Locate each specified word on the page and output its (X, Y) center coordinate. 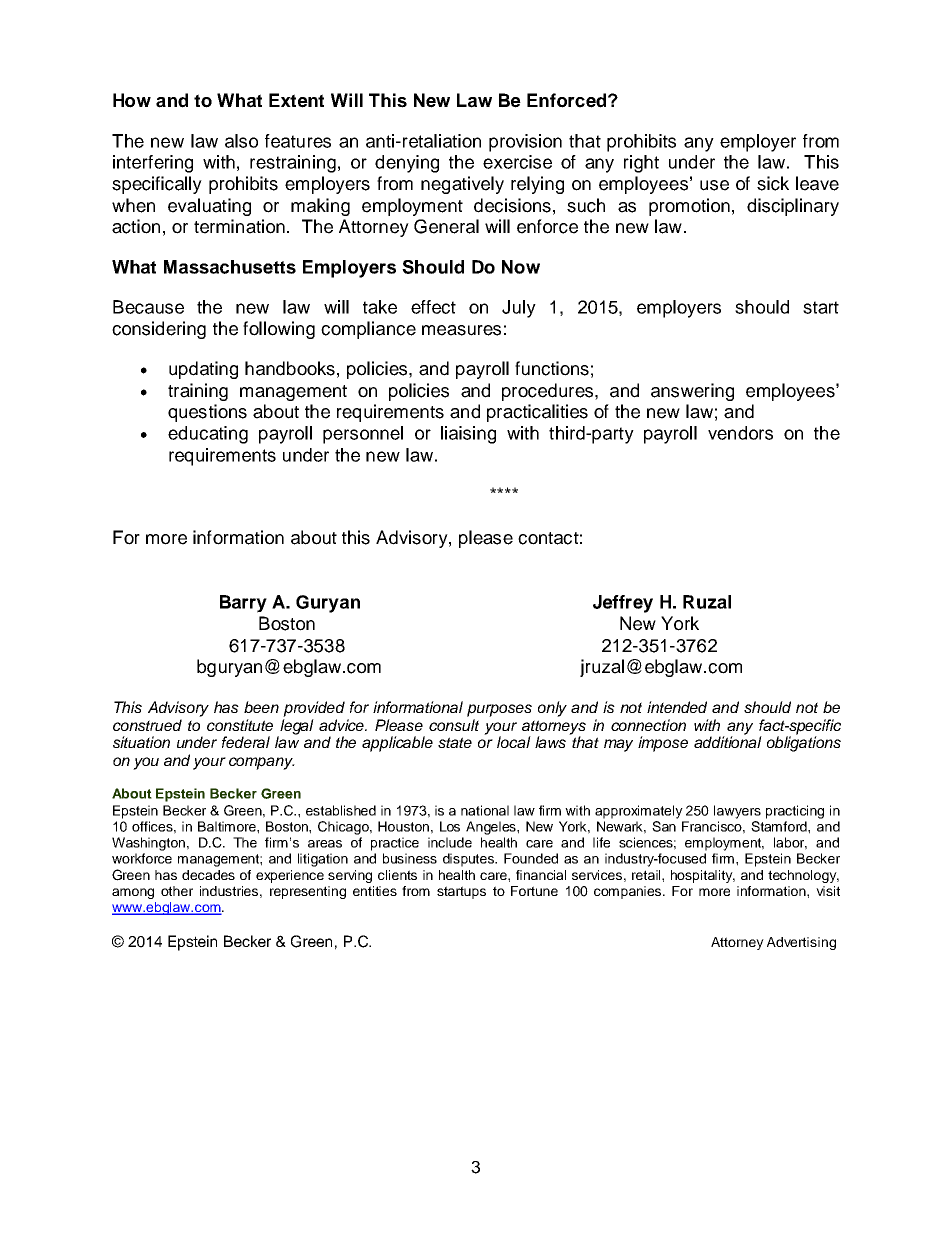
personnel (363, 435)
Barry (243, 604)
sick (773, 183)
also (241, 141)
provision (525, 143)
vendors (740, 433)
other (177, 891)
